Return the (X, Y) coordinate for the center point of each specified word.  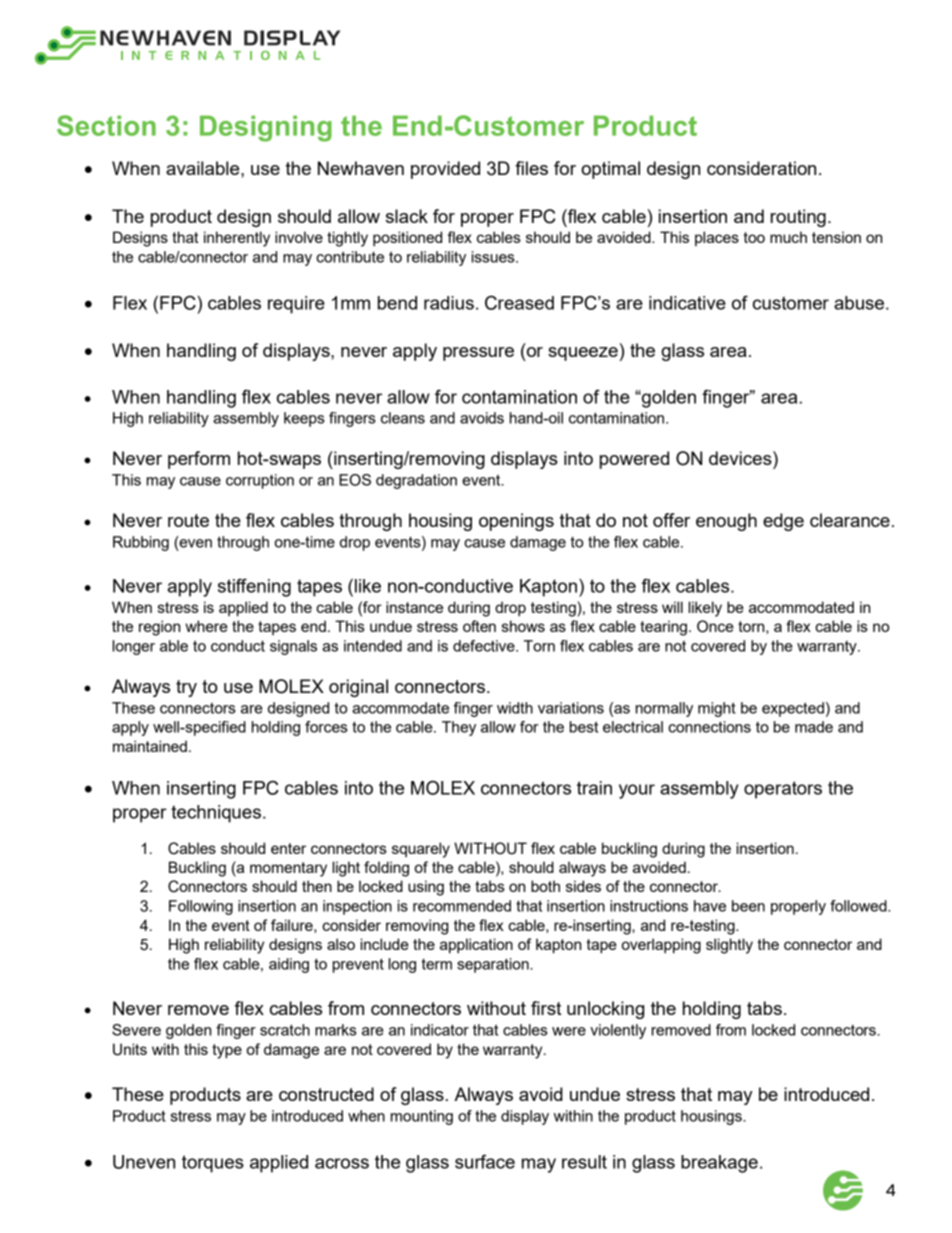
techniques (216, 814)
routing (798, 218)
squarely (421, 850)
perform (199, 460)
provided (445, 170)
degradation (416, 481)
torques (213, 1164)
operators (783, 790)
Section (106, 125)
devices (741, 458)
